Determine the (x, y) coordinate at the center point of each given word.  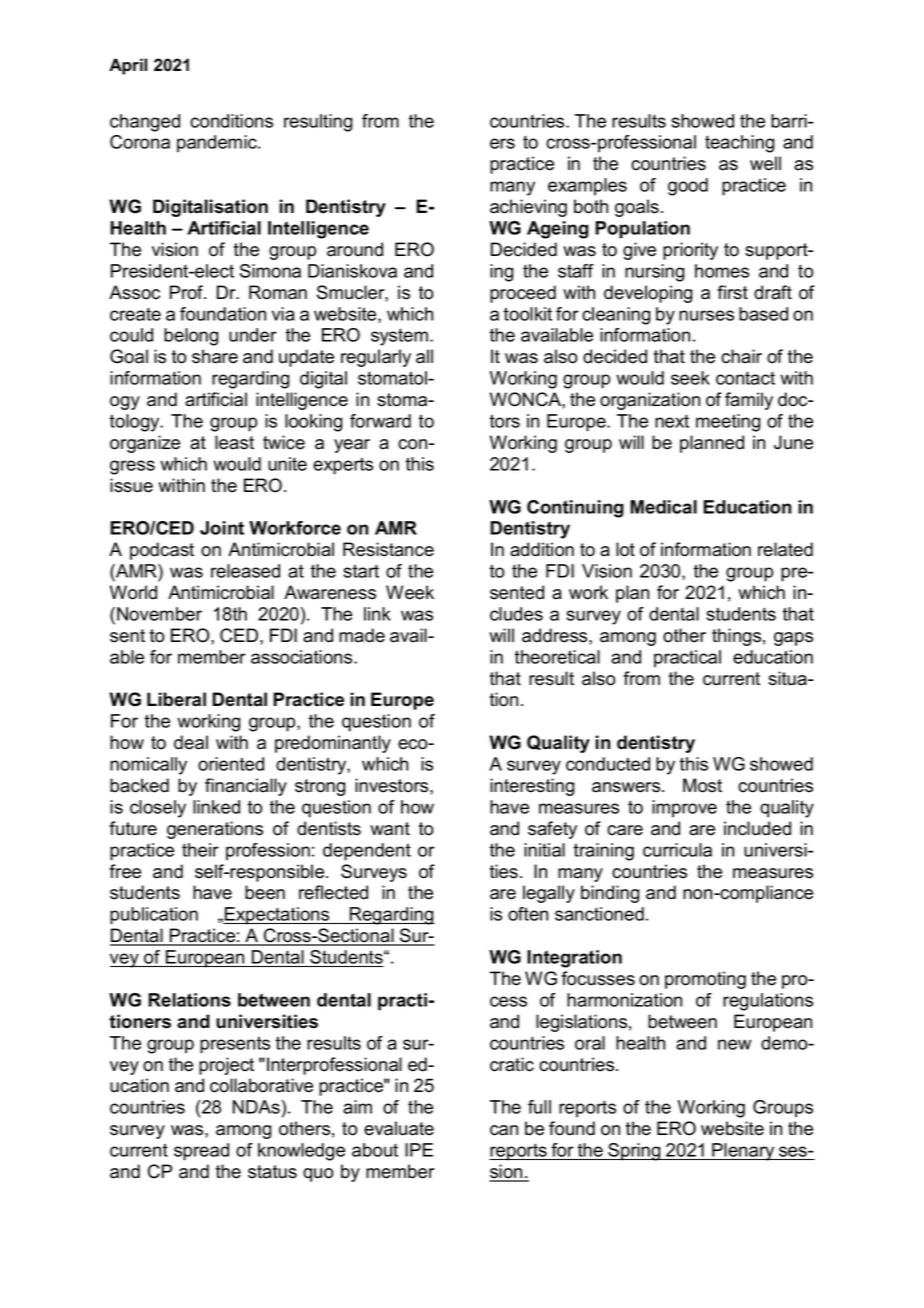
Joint (222, 528)
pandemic (218, 144)
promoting (705, 980)
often (528, 914)
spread (201, 1152)
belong (191, 337)
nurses (706, 315)
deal (191, 742)
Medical (663, 507)
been (265, 892)
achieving (528, 208)
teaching (739, 144)
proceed (523, 294)
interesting (532, 787)
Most (702, 785)
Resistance (388, 549)
